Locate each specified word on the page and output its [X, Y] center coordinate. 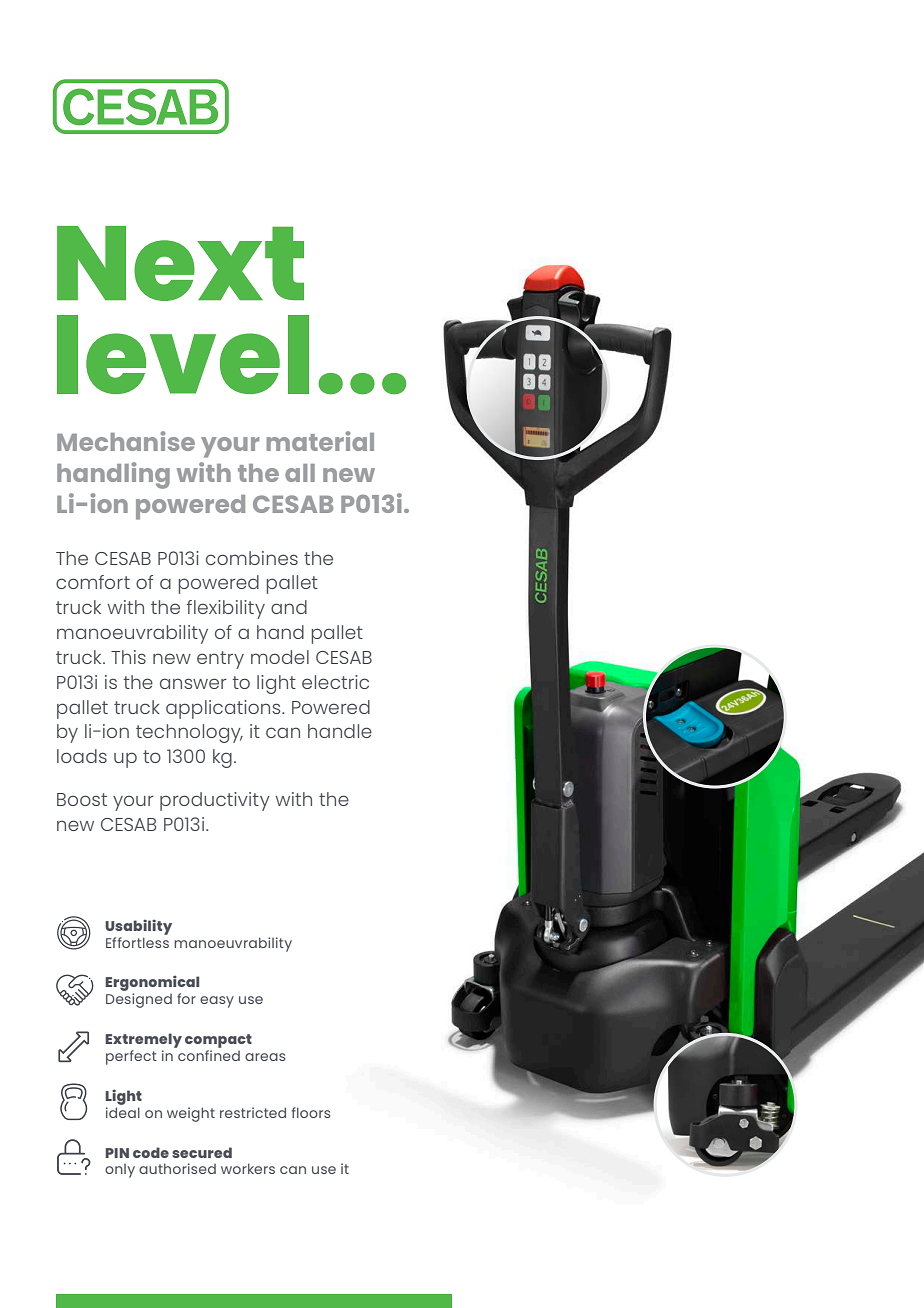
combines [252, 558]
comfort [93, 582]
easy [217, 1002]
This [128, 657]
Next [180, 263]
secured [202, 1152]
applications [224, 709]
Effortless [137, 942]
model [280, 657]
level [183, 354]
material [320, 441]
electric [335, 682]
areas [265, 1057]
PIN [117, 1153]
